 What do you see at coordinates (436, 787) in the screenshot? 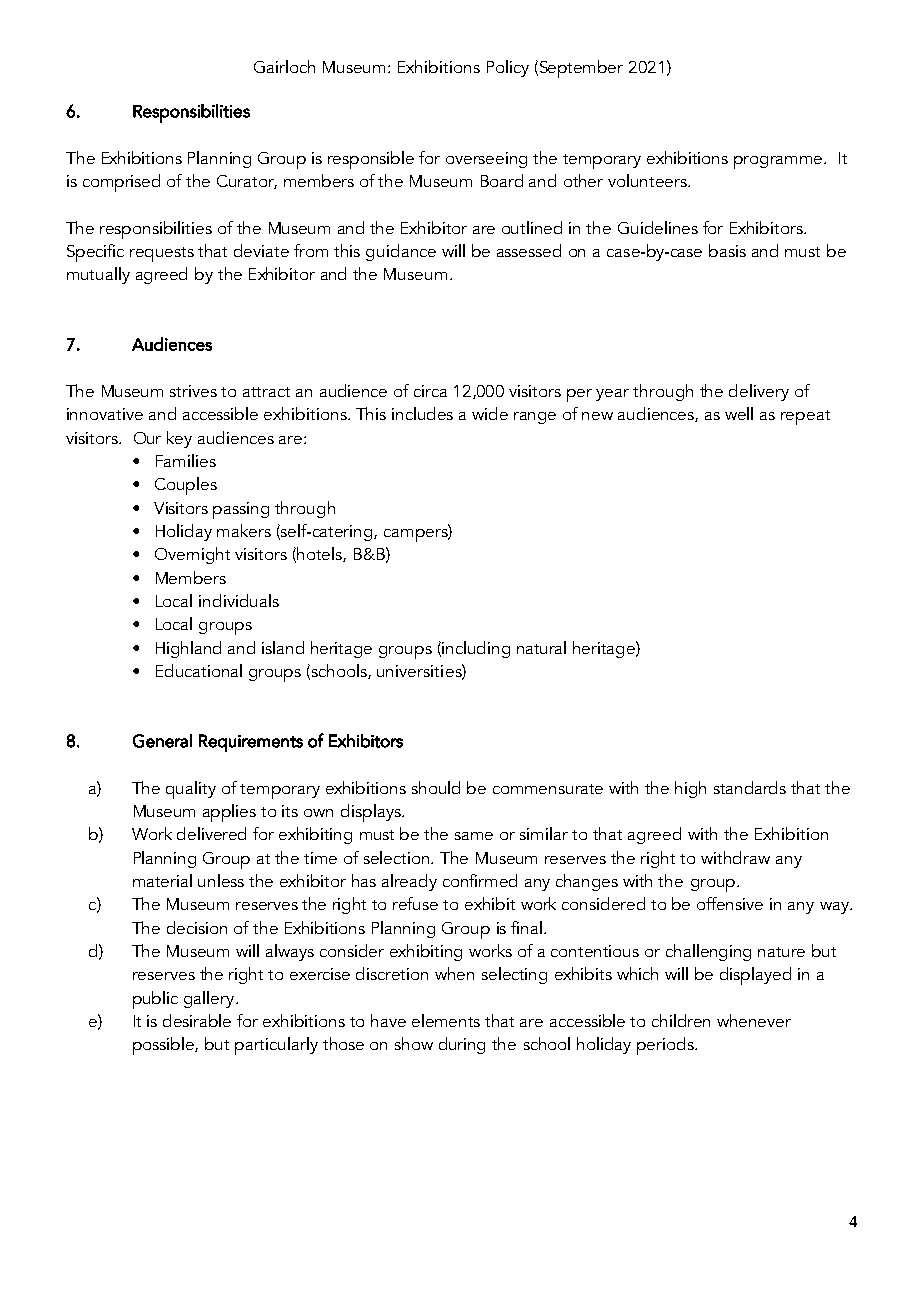
I see `should` at bounding box center [436, 787].
